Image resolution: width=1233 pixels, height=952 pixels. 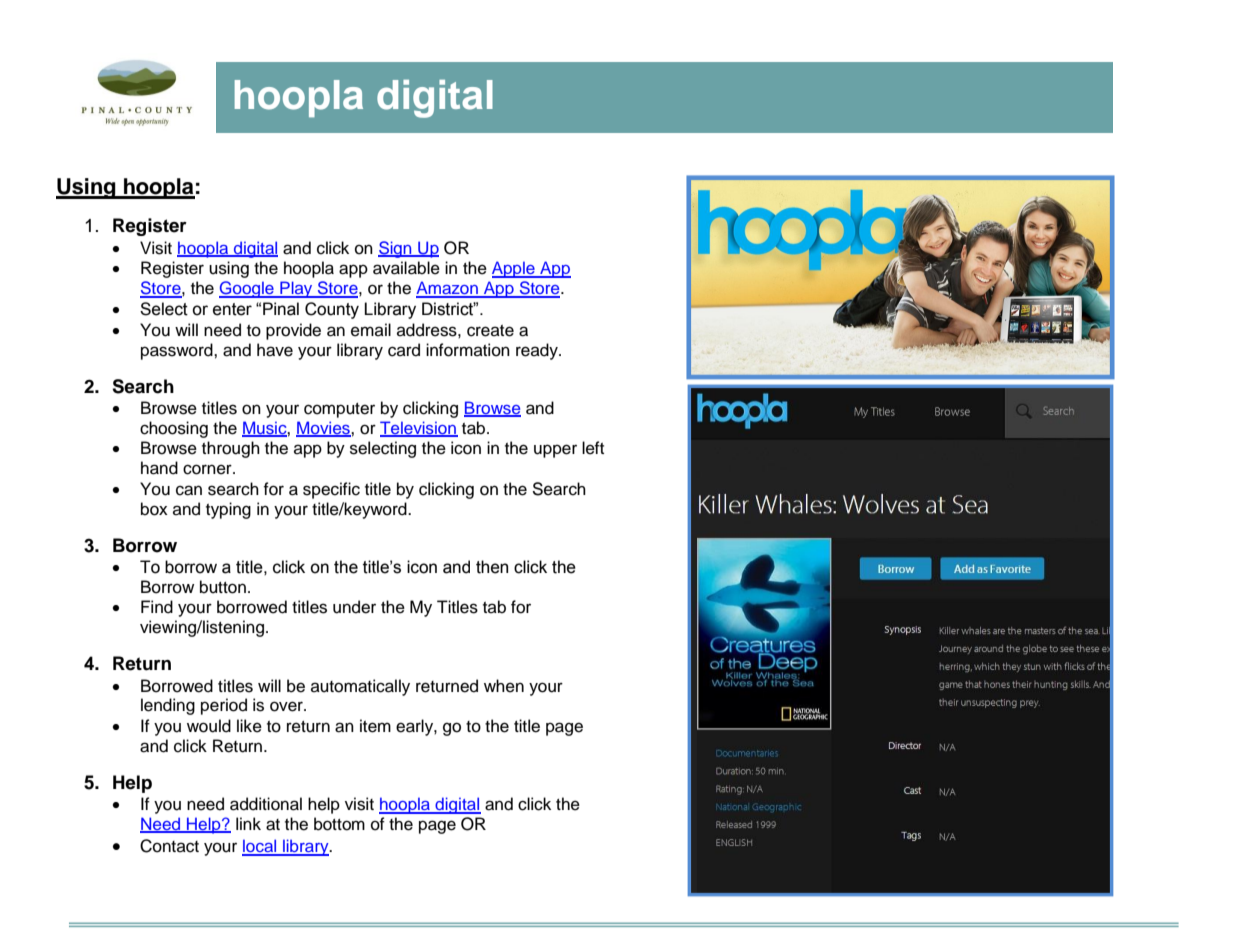 I want to click on computer, so click(x=339, y=410).
